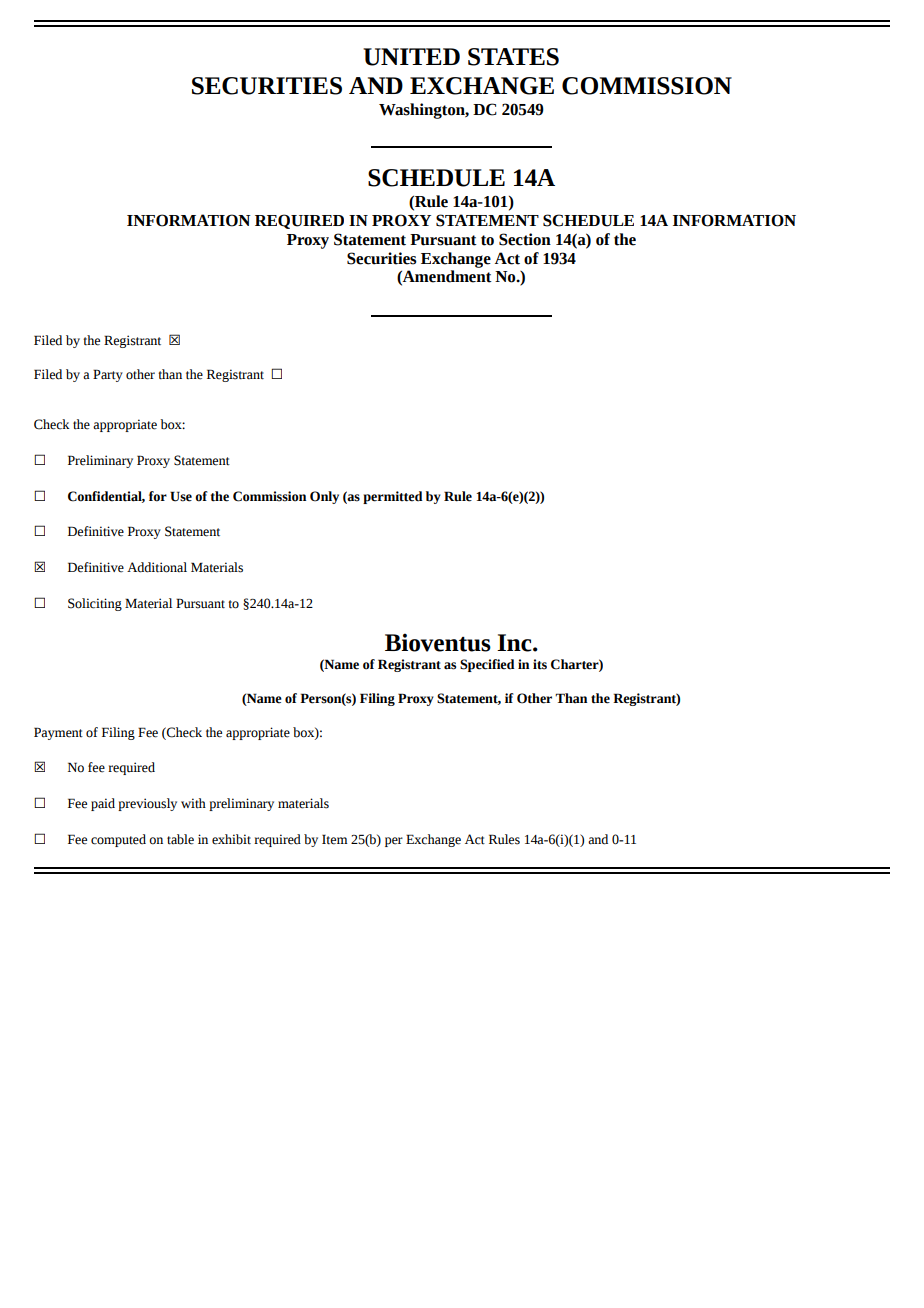 This page has width=924, height=1308. What do you see at coordinates (95, 604) in the page?
I see `Soliciting` at bounding box center [95, 604].
